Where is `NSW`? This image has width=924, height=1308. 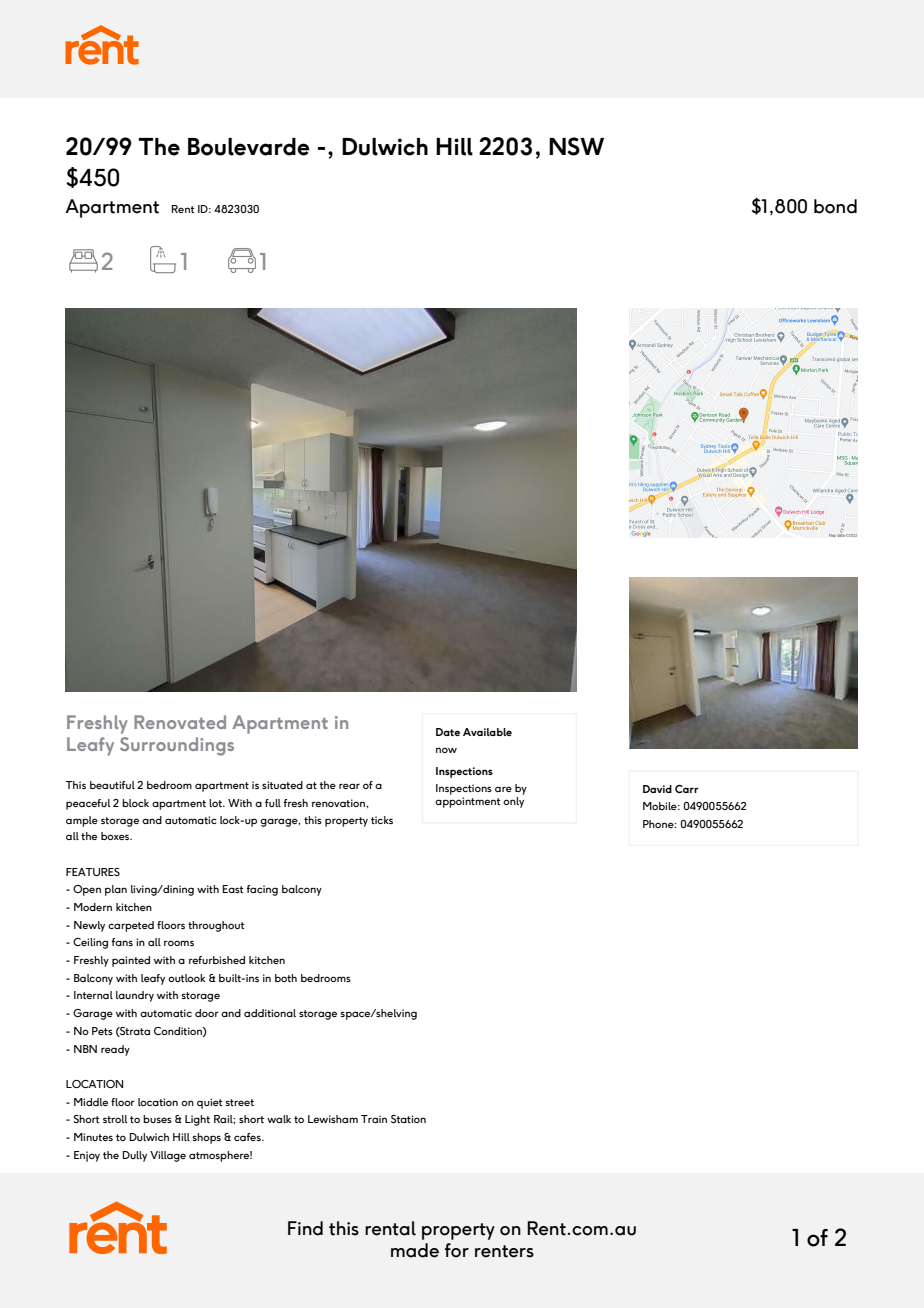 NSW is located at coordinates (576, 146).
